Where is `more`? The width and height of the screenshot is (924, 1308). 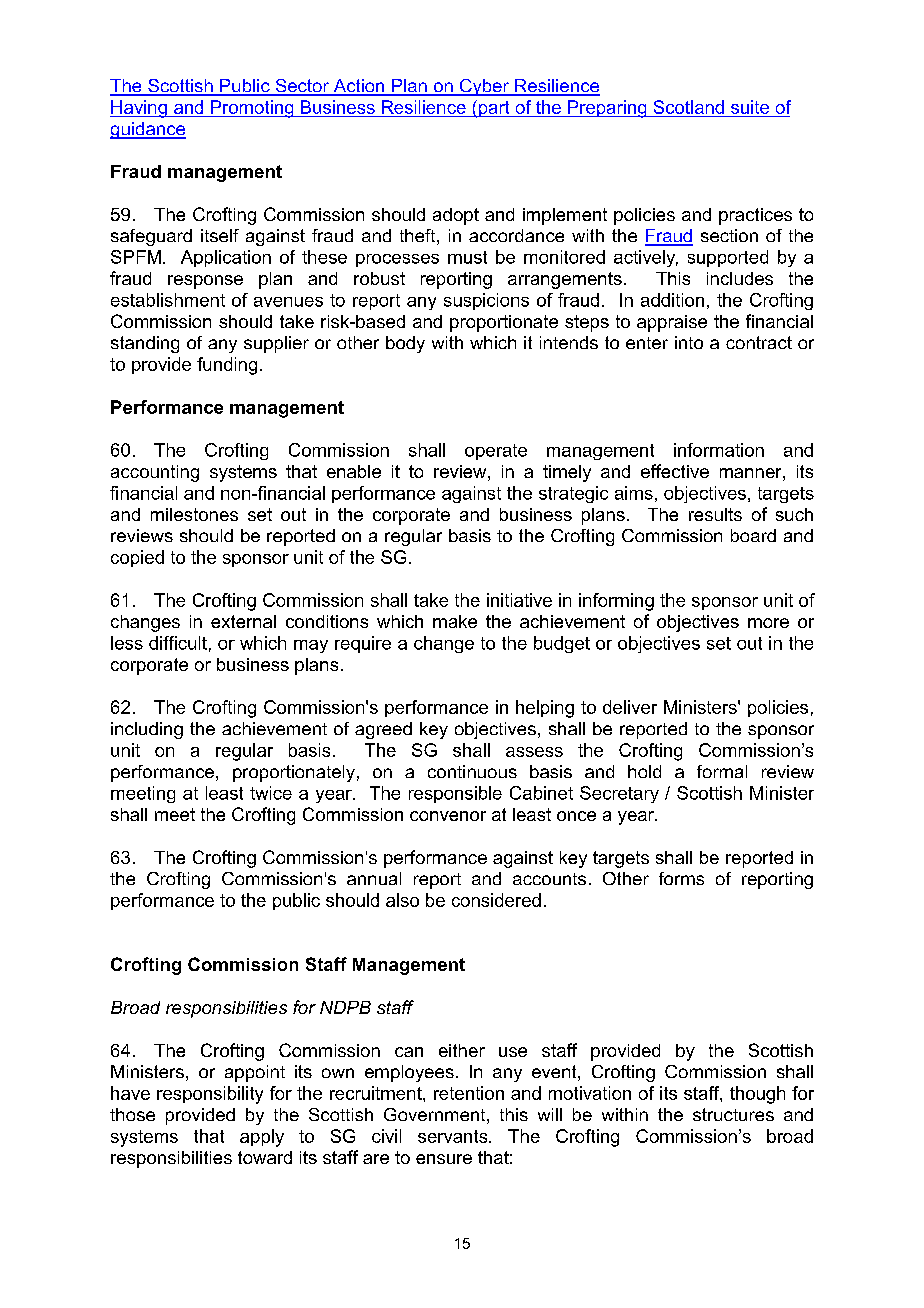
more is located at coordinates (768, 623).
